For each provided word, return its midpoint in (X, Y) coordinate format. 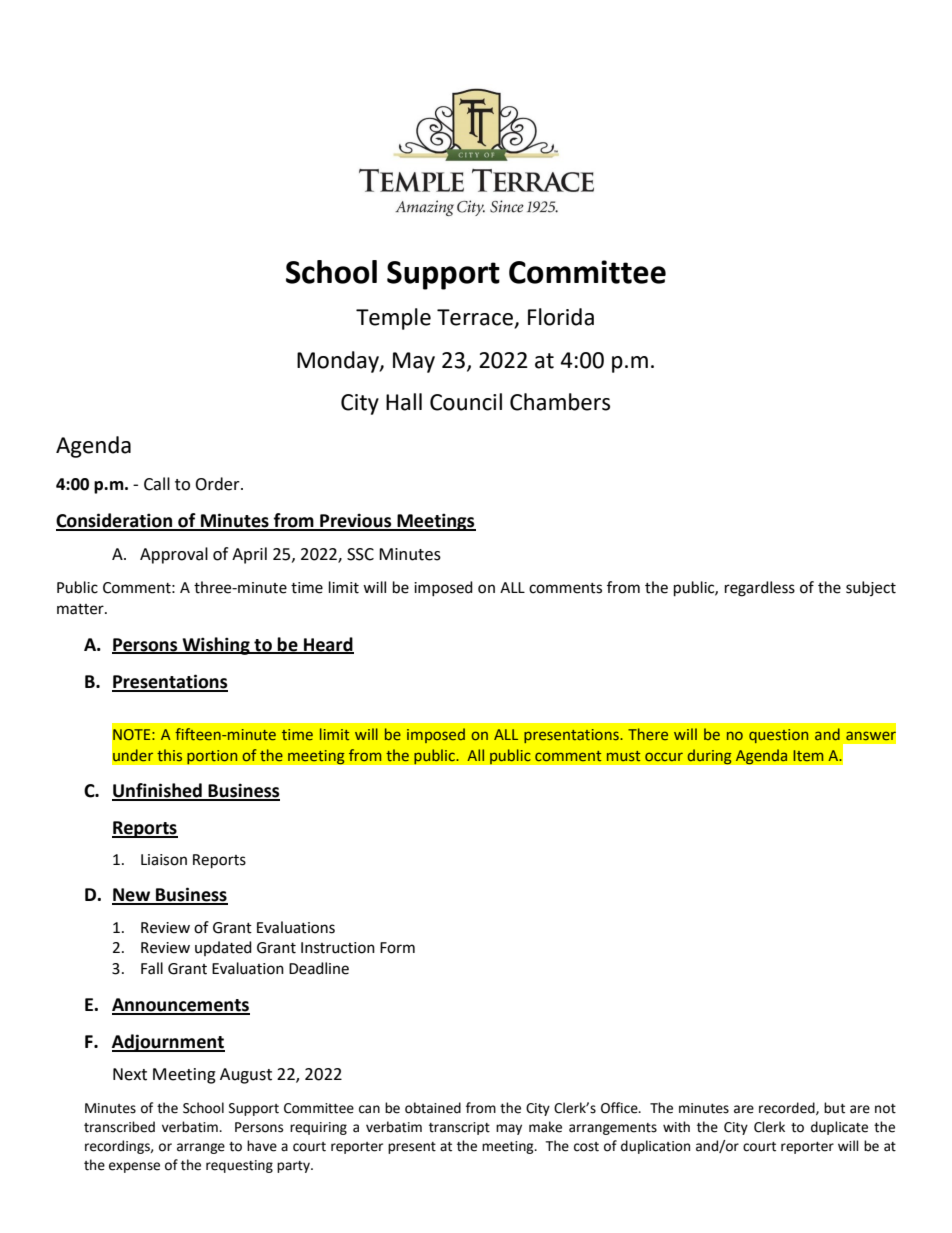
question (778, 736)
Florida (561, 317)
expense (134, 1167)
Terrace (475, 317)
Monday (339, 362)
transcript (459, 1128)
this (169, 755)
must (623, 756)
